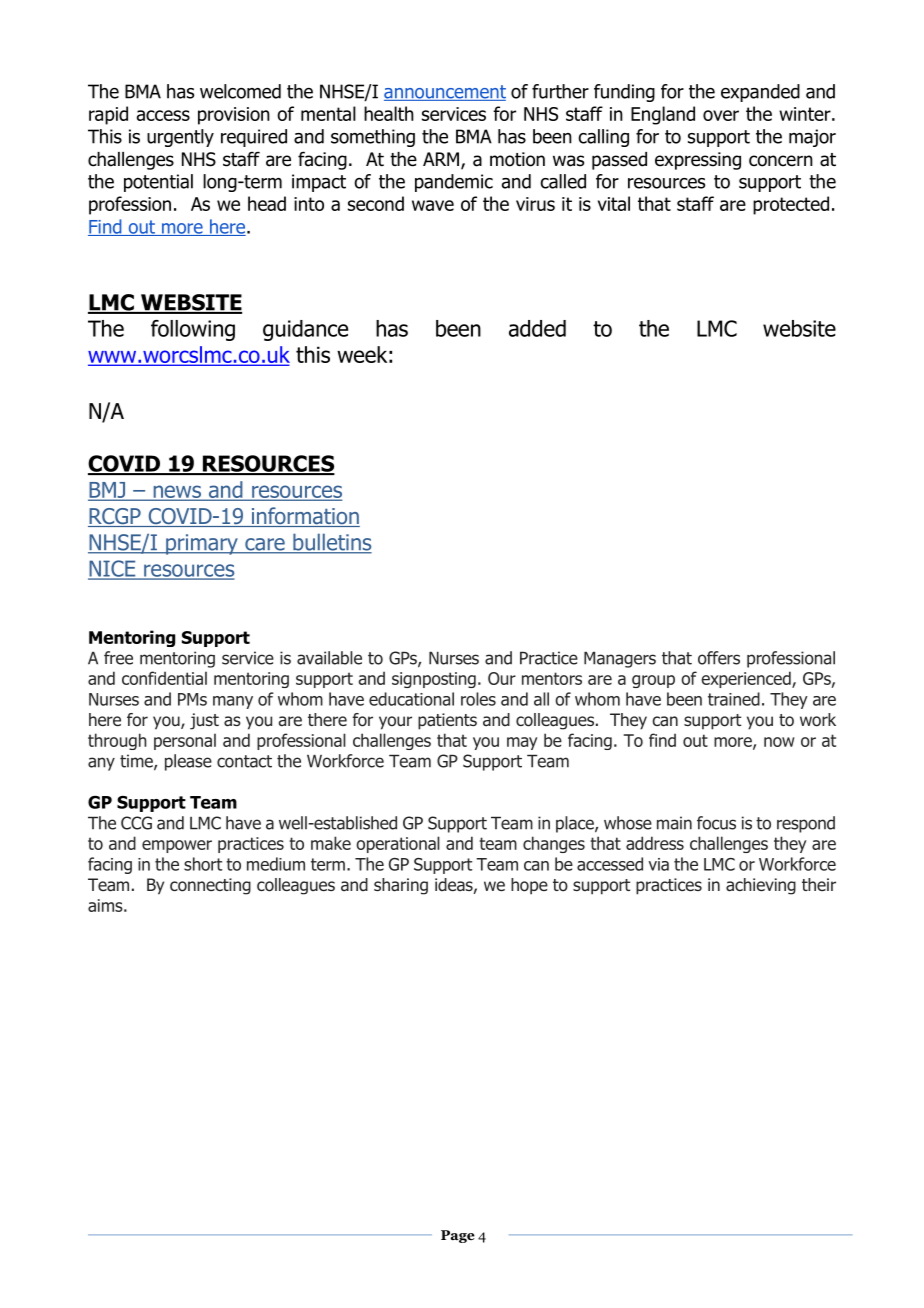 The height and width of the page is (1308, 924). Describe the element at coordinates (180, 138) in the page. I see `urgently` at that location.
